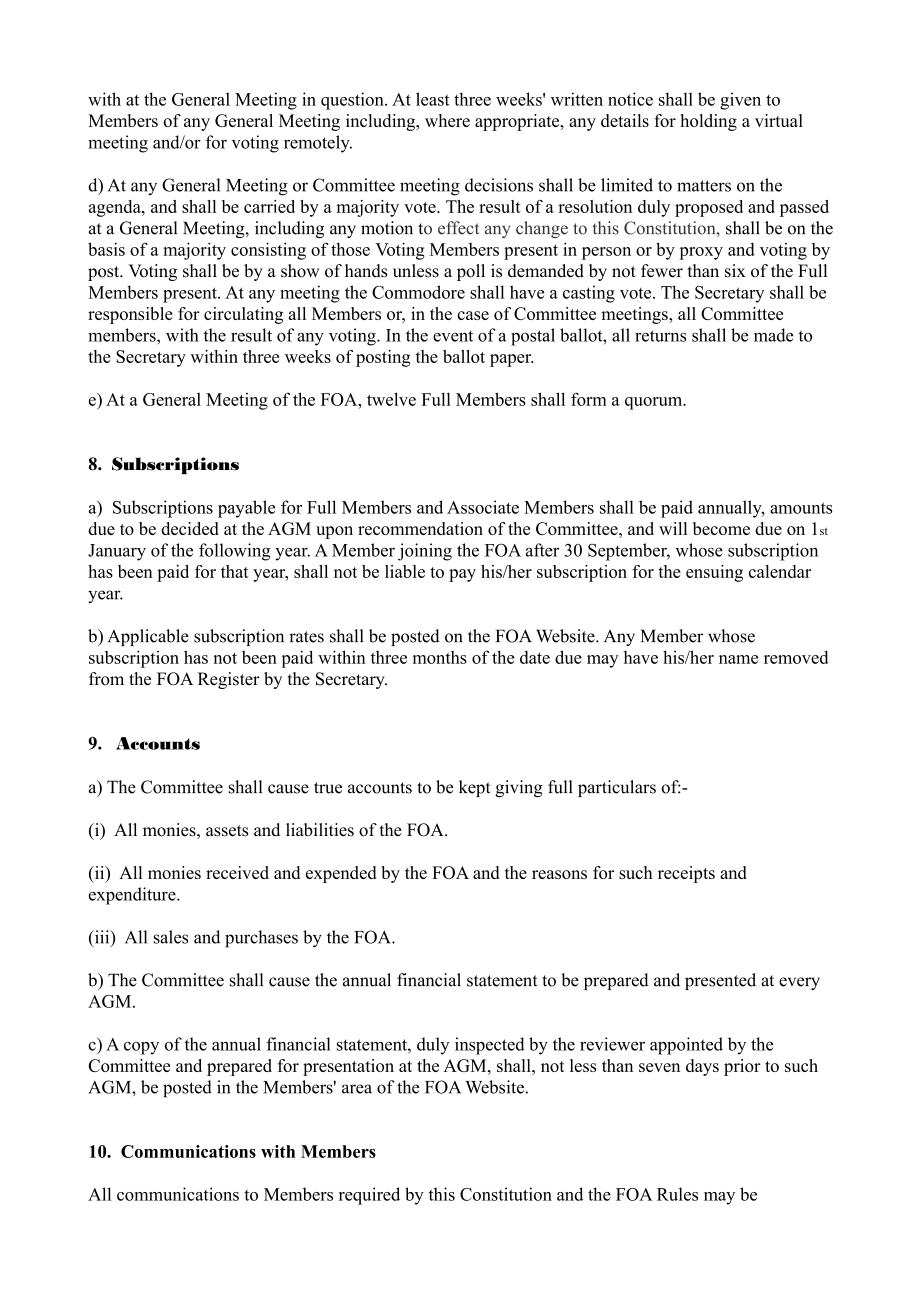  What do you see at coordinates (447, 120) in the screenshot?
I see `where` at bounding box center [447, 120].
